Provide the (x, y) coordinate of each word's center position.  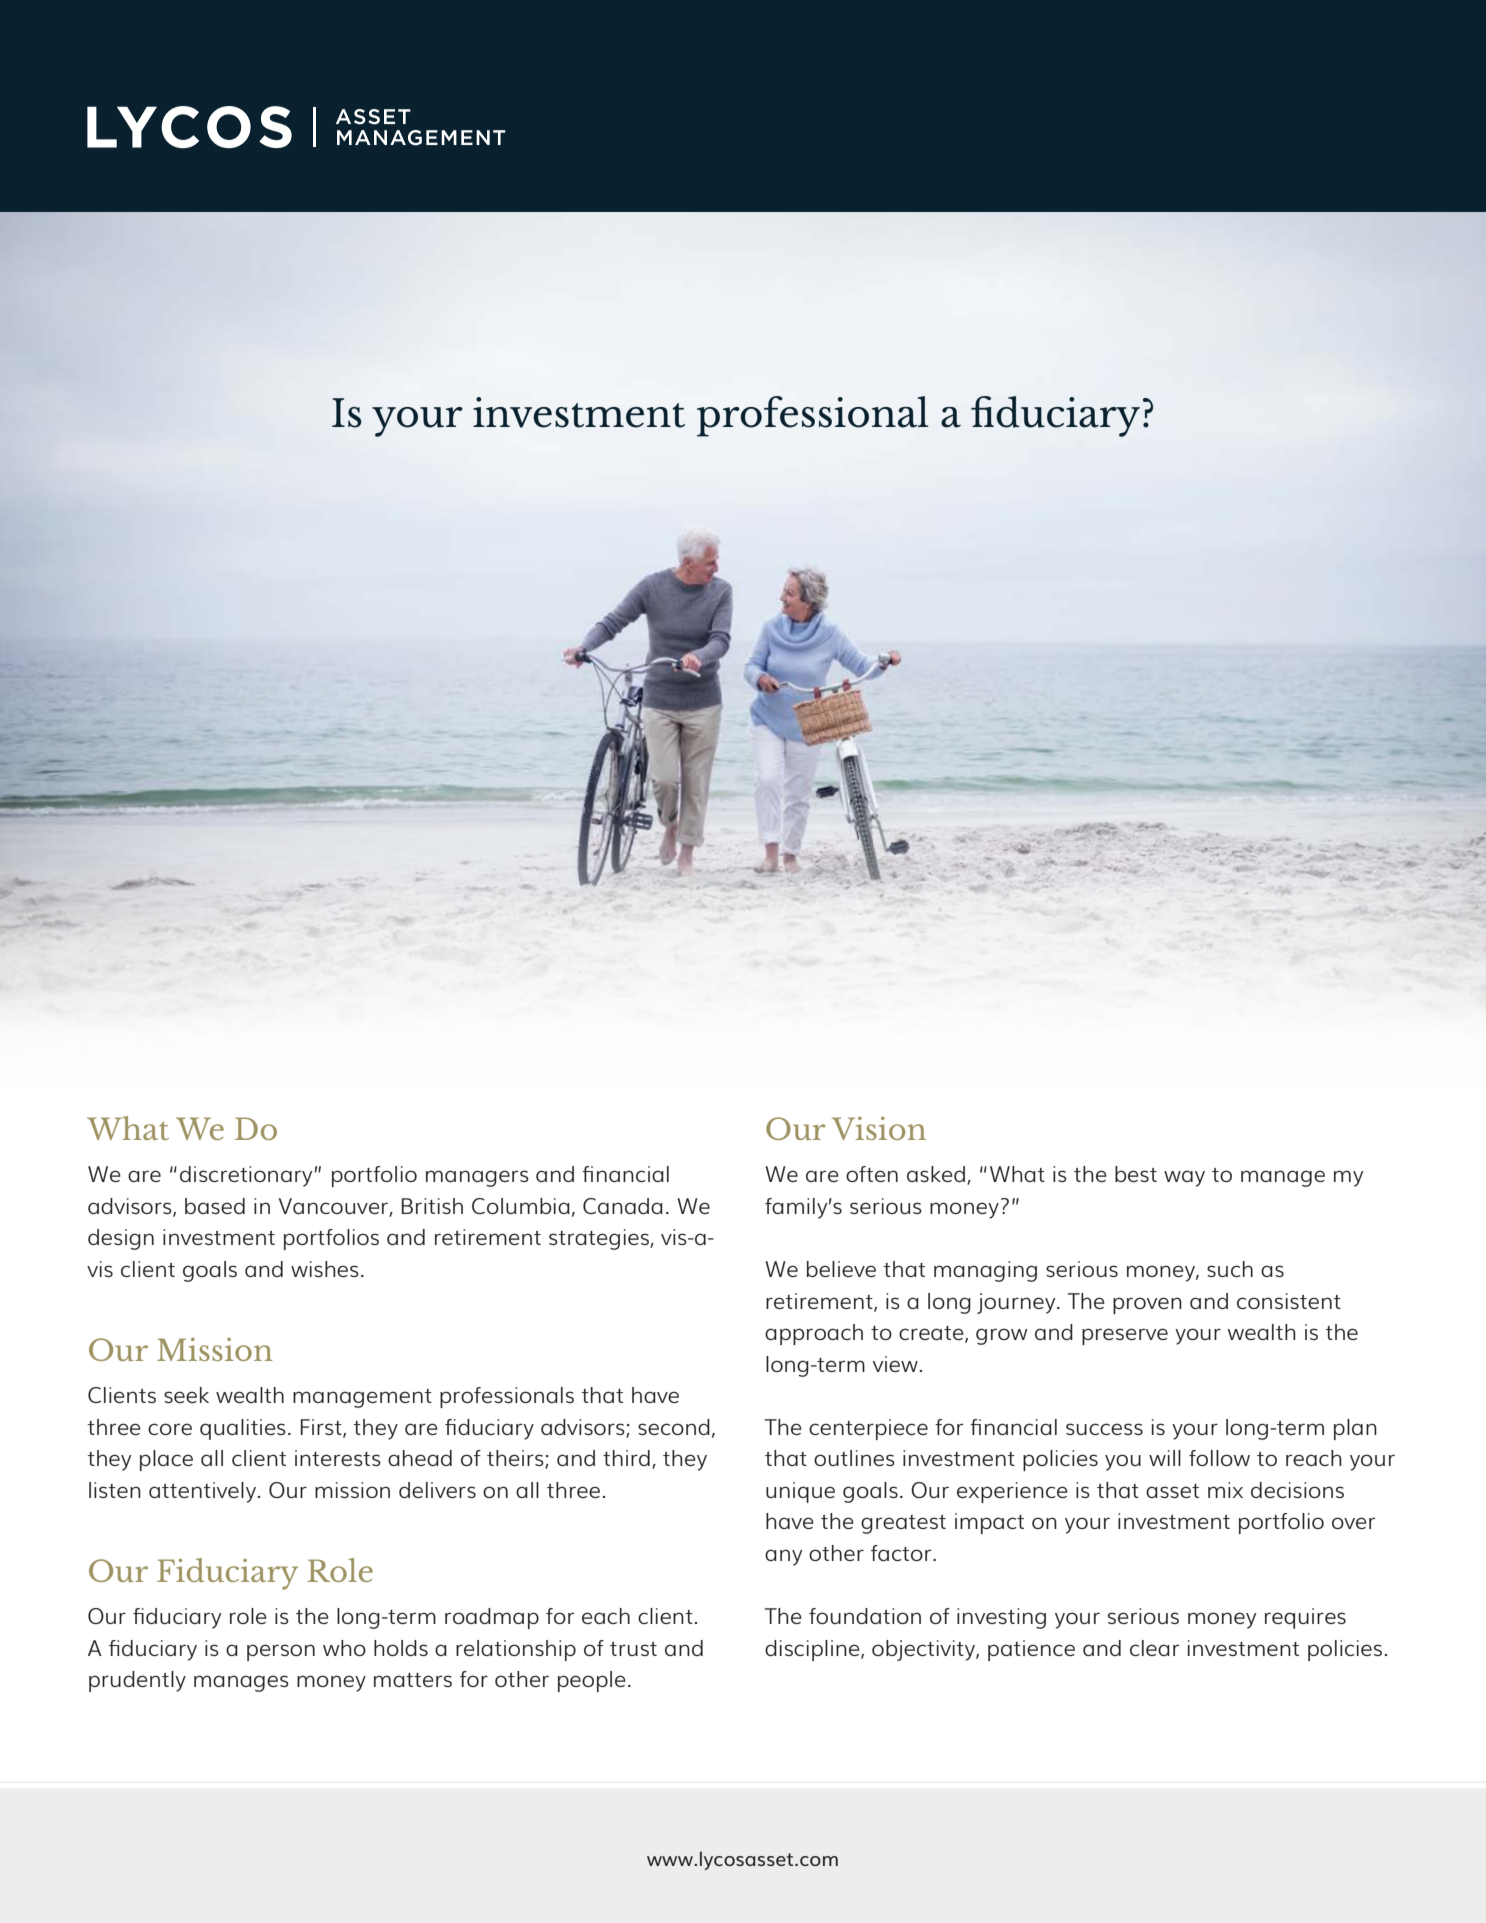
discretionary (246, 1176)
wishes (325, 1269)
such (1230, 1269)
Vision (879, 1128)
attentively (202, 1492)
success (1104, 1429)
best (1136, 1174)
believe (841, 1269)
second (674, 1427)
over (1353, 1523)
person (281, 1652)
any (783, 1557)
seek (186, 1395)
